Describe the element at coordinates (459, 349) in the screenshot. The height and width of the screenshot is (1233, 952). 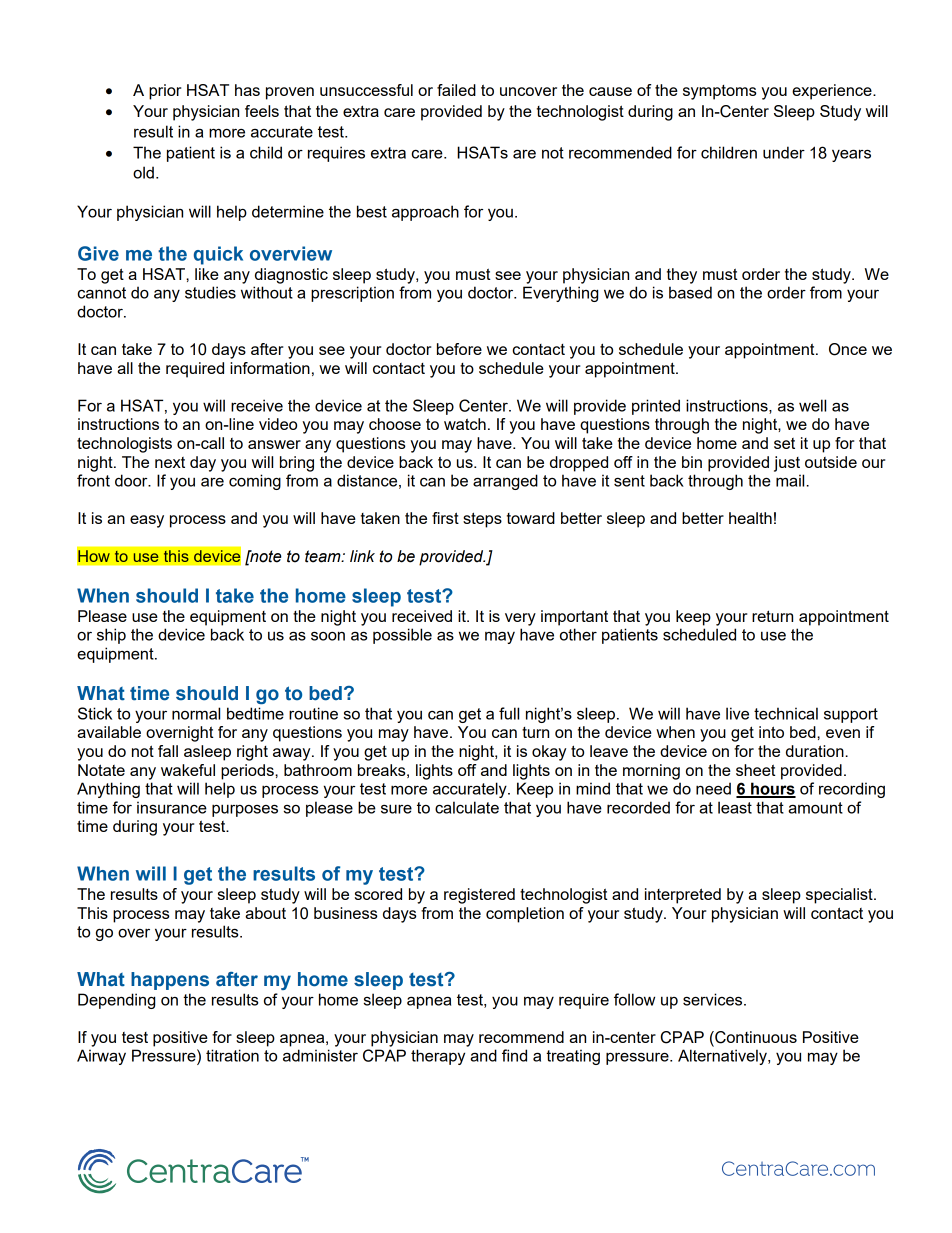
I see `before` at that location.
